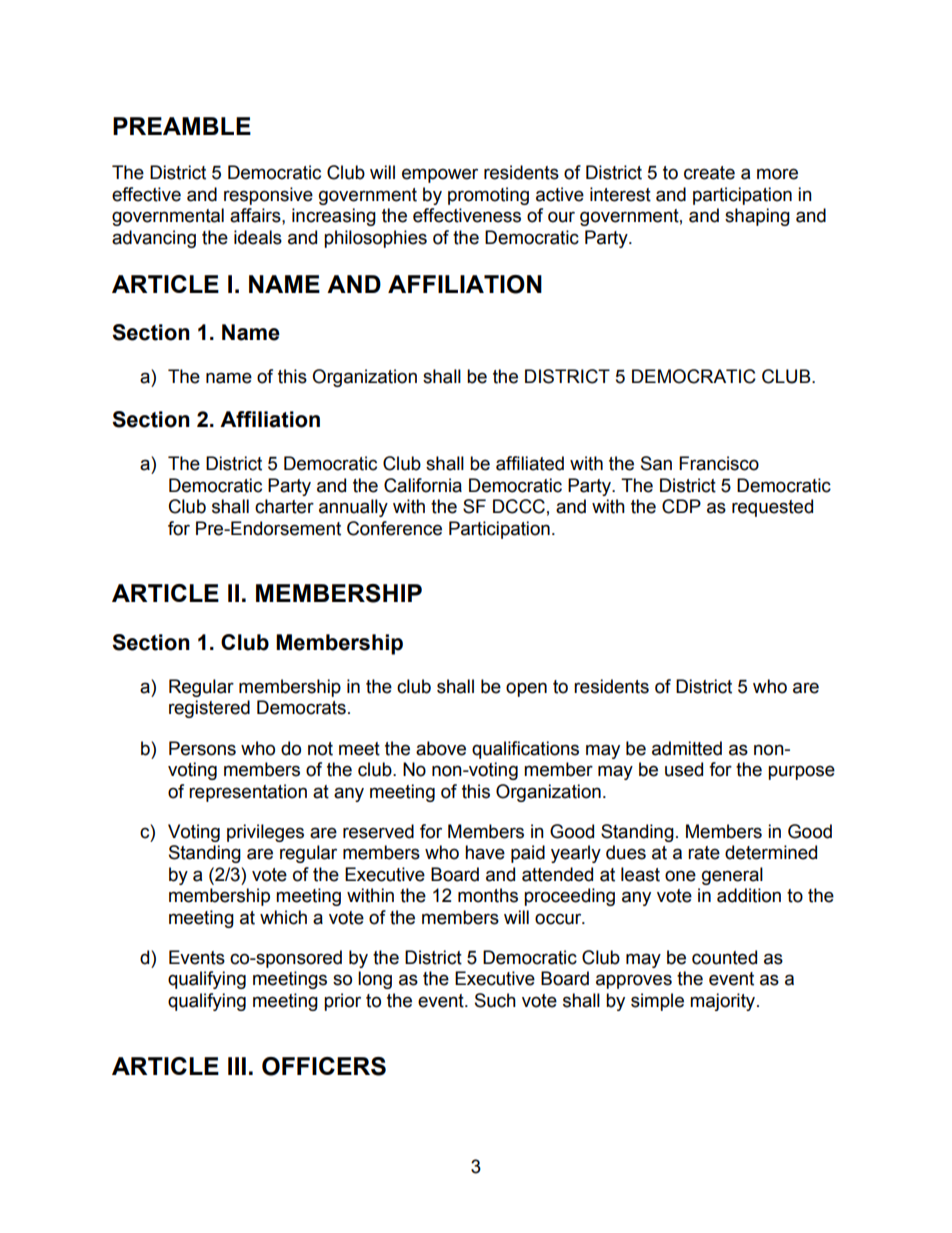  What do you see at coordinates (182, 126) in the image?
I see `PREAMBLE` at bounding box center [182, 126].
